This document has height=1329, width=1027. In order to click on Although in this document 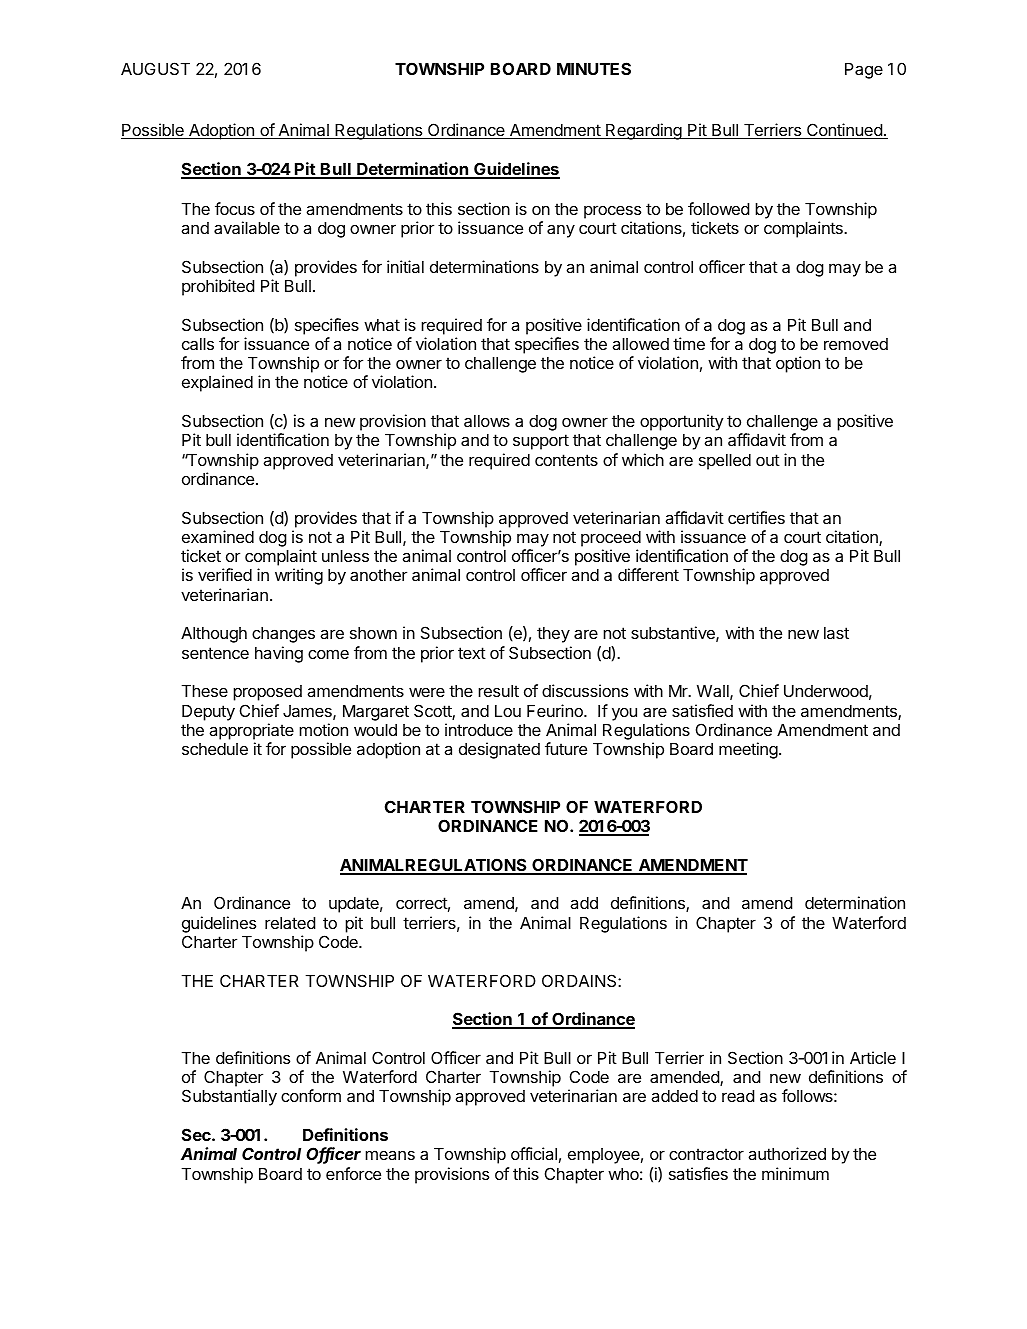, I will do `click(214, 635)`.
